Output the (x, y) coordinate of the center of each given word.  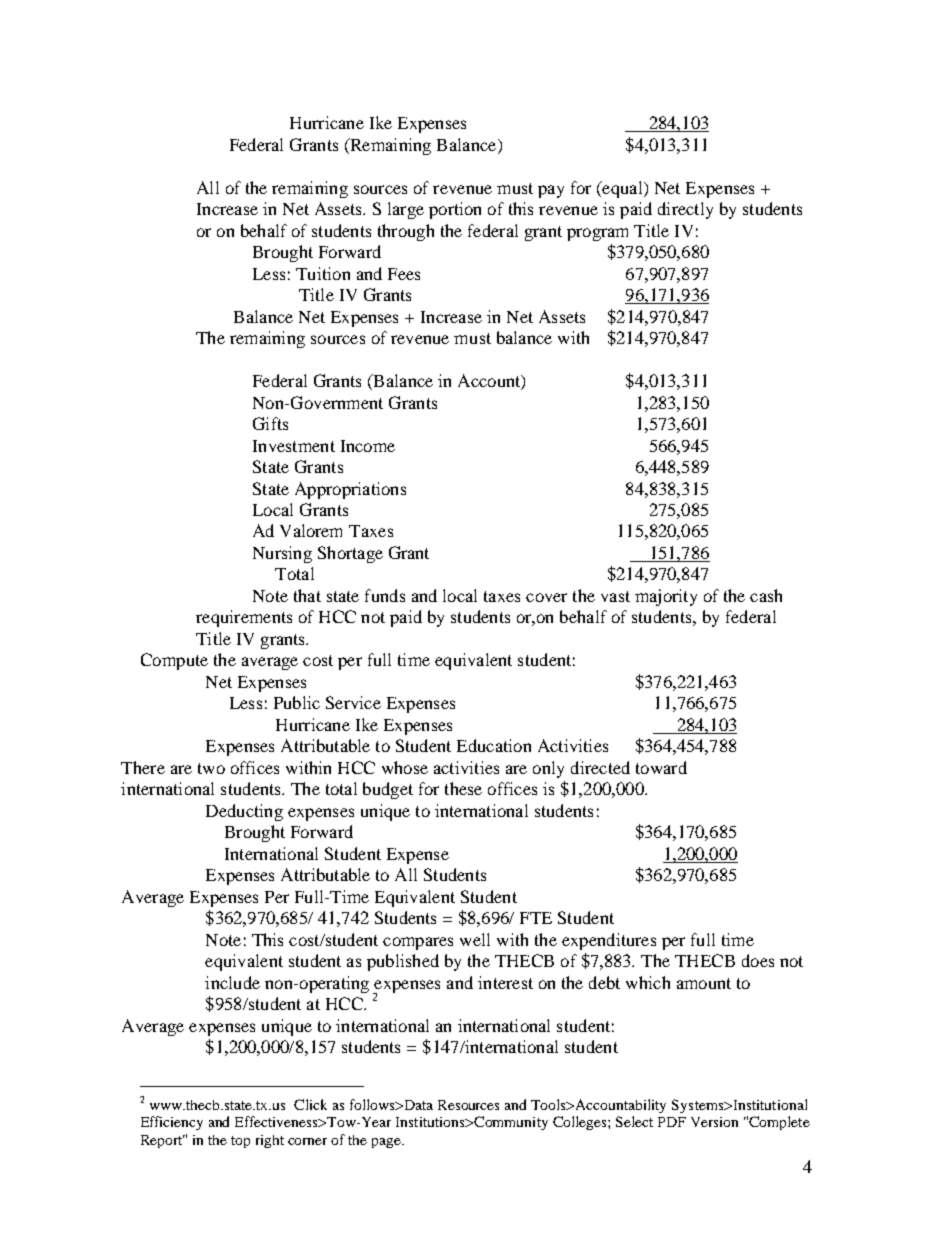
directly (685, 210)
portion (455, 210)
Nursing (282, 554)
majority (666, 597)
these (463, 788)
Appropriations (350, 490)
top (240, 1142)
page (388, 1143)
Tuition (323, 273)
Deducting (244, 812)
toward (661, 767)
